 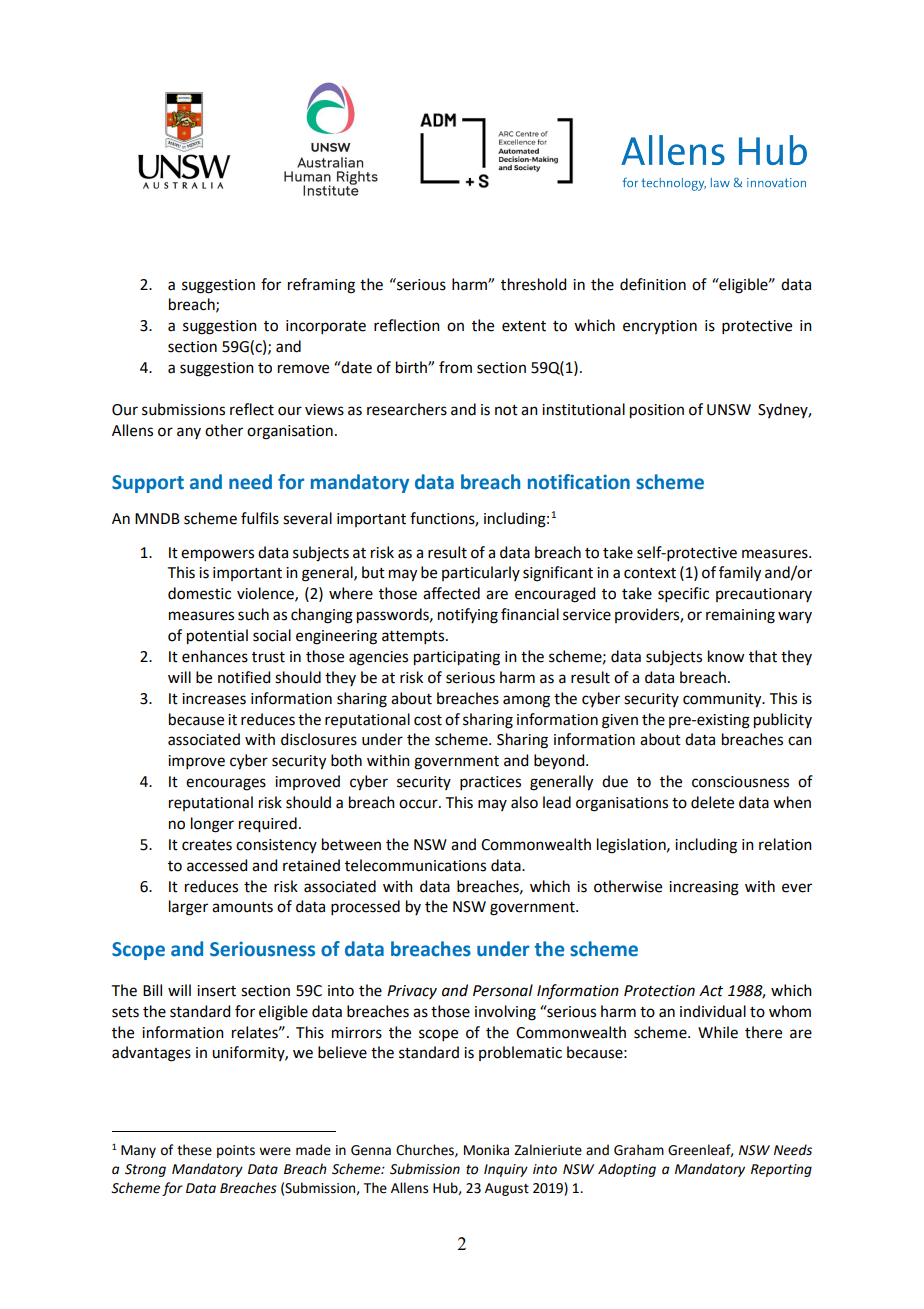 I want to click on Monika, so click(x=486, y=1150).
